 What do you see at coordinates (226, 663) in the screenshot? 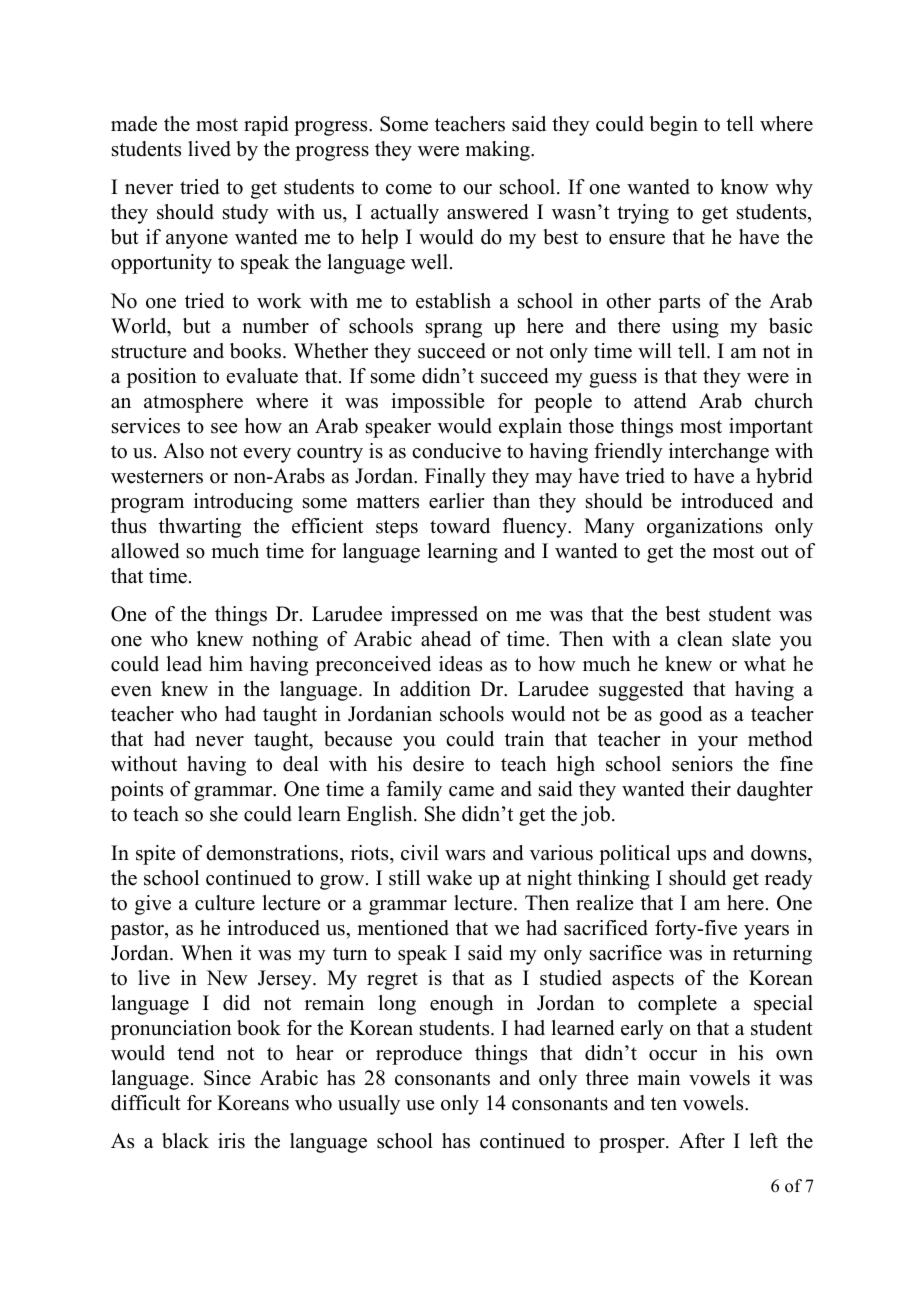
I see `him` at bounding box center [226, 663].
